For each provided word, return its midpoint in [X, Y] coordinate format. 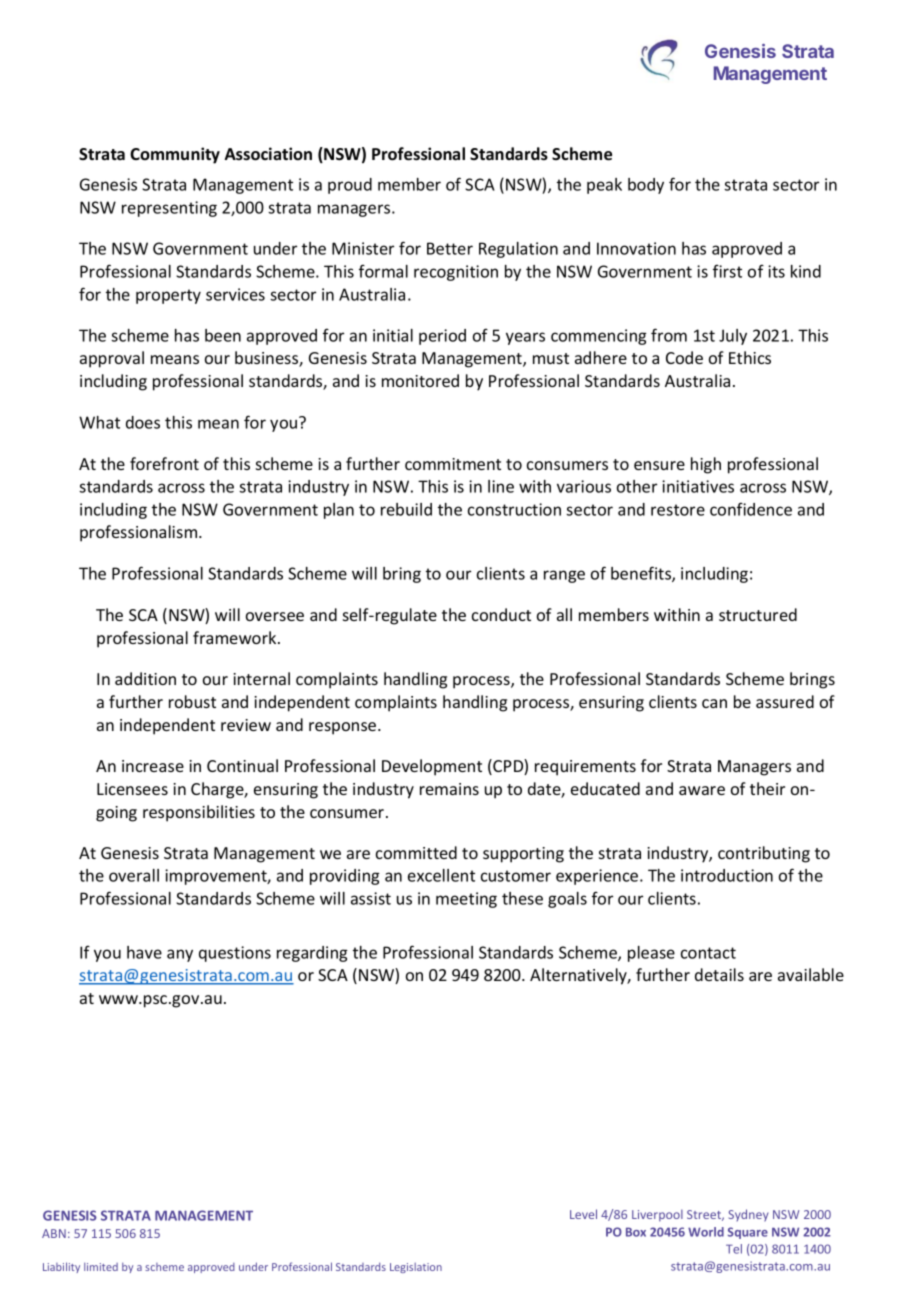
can [714, 703]
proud [350, 186]
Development [432, 767]
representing [169, 209]
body [646, 186]
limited [101, 1267]
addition [145, 678]
